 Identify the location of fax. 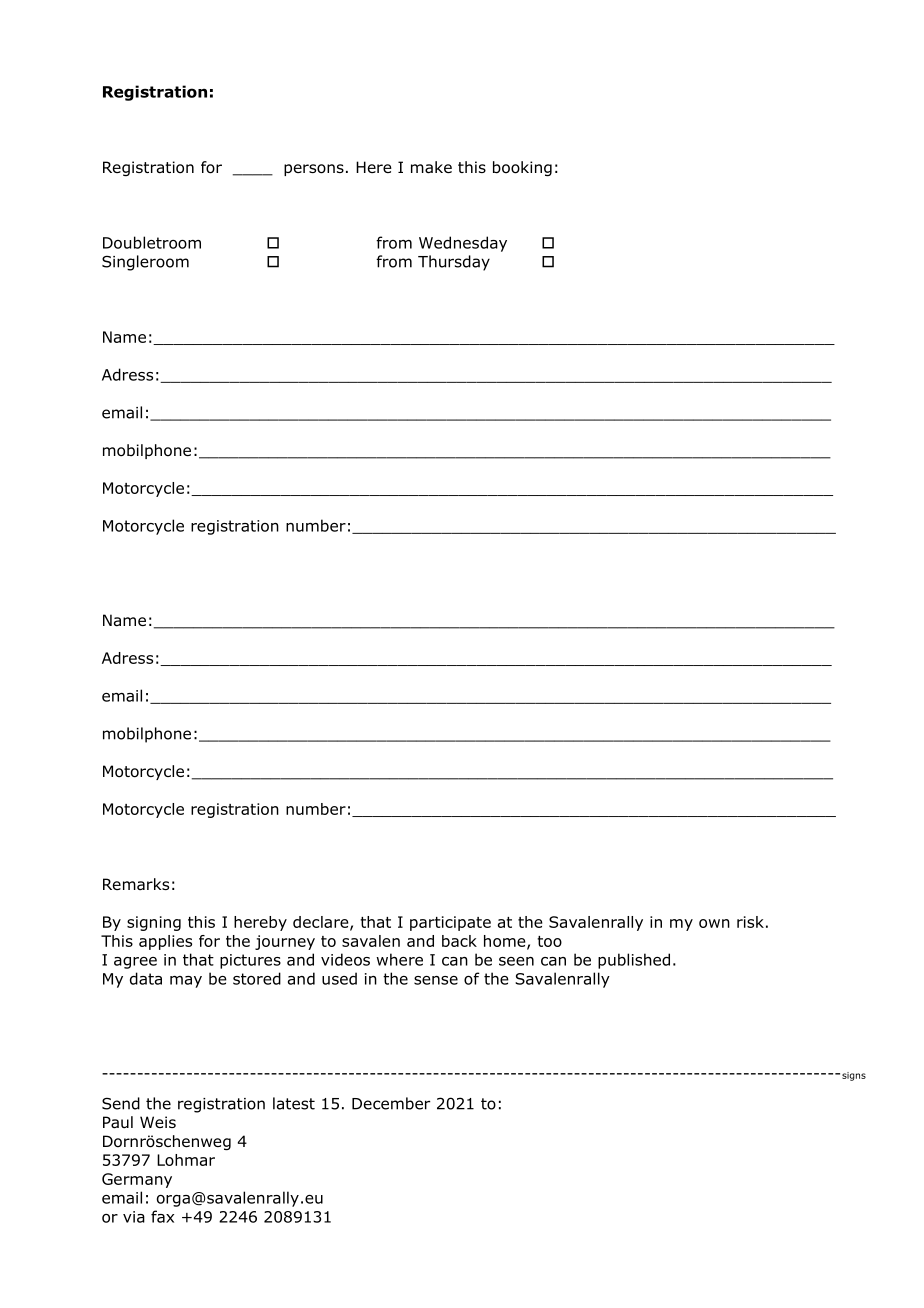
(162, 1216).
